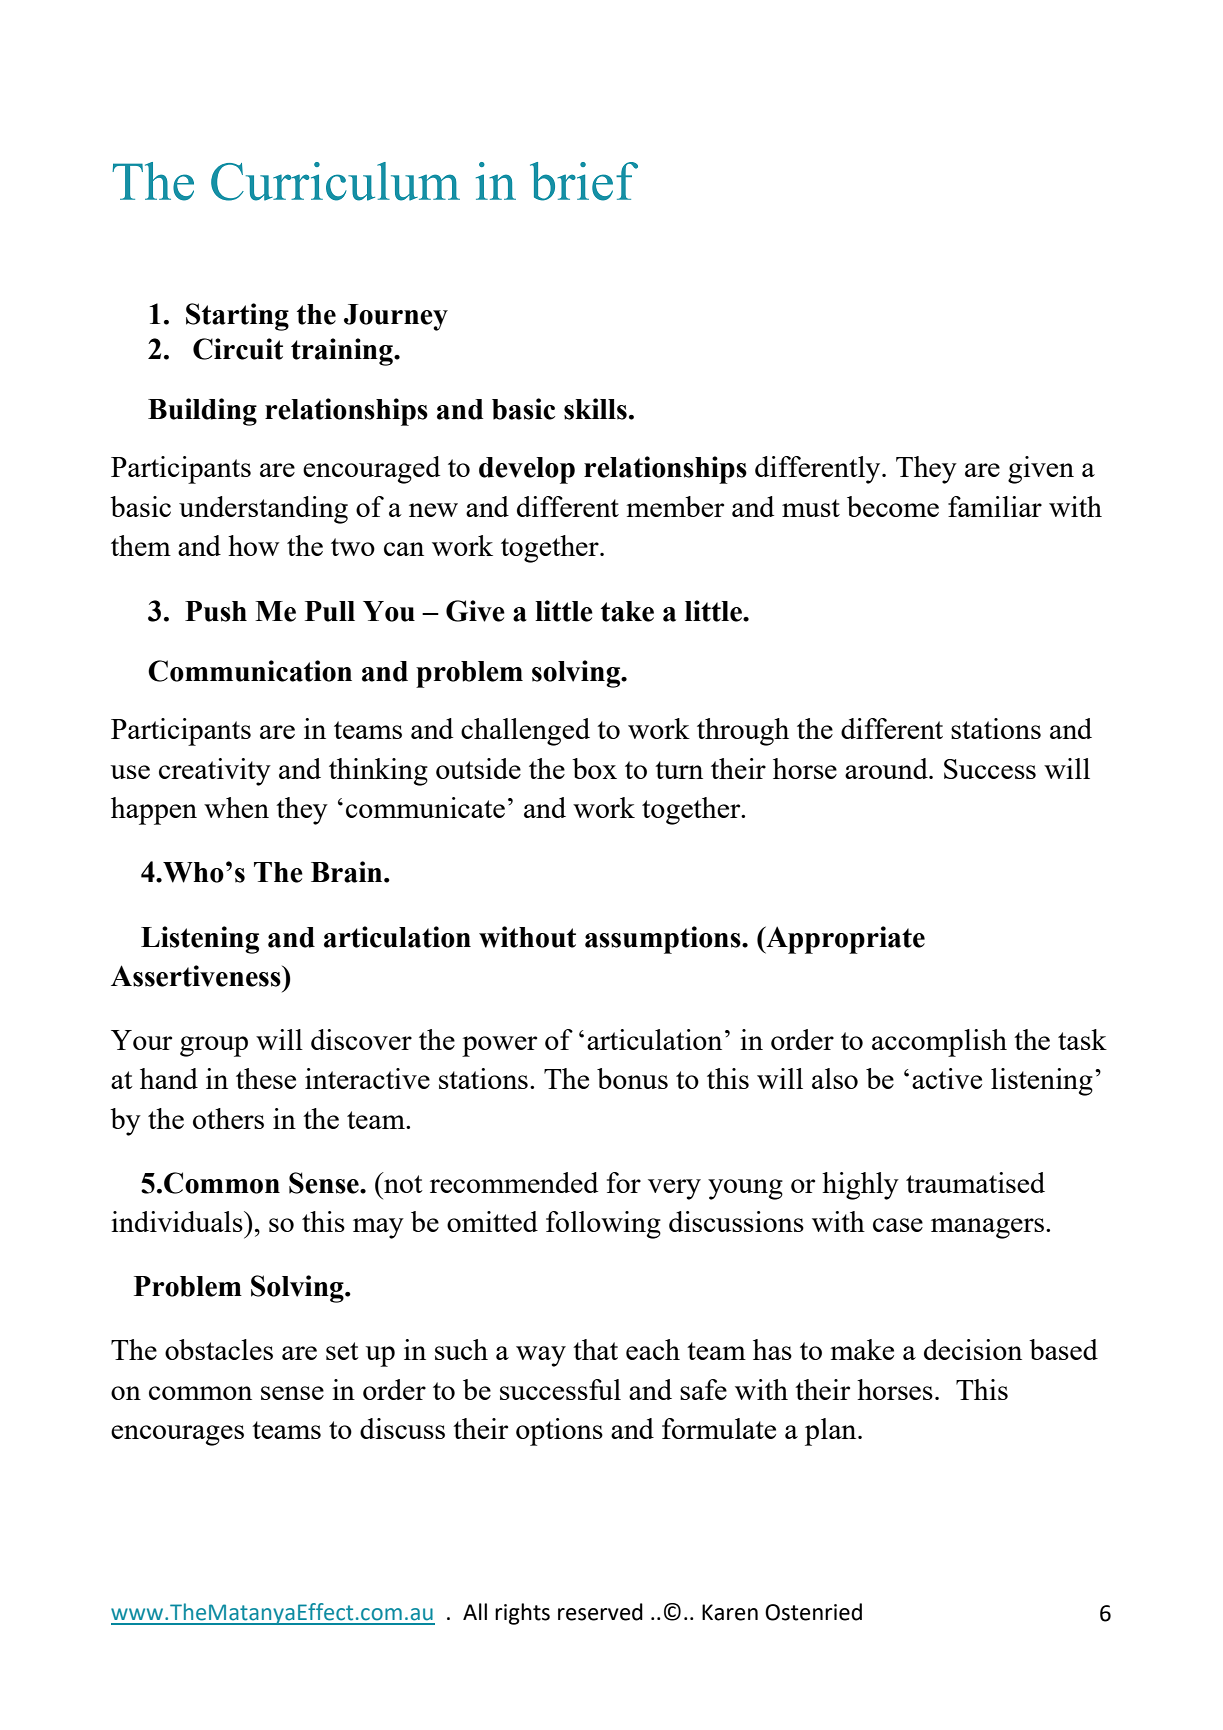  I want to click on plan, so click(832, 1432).
